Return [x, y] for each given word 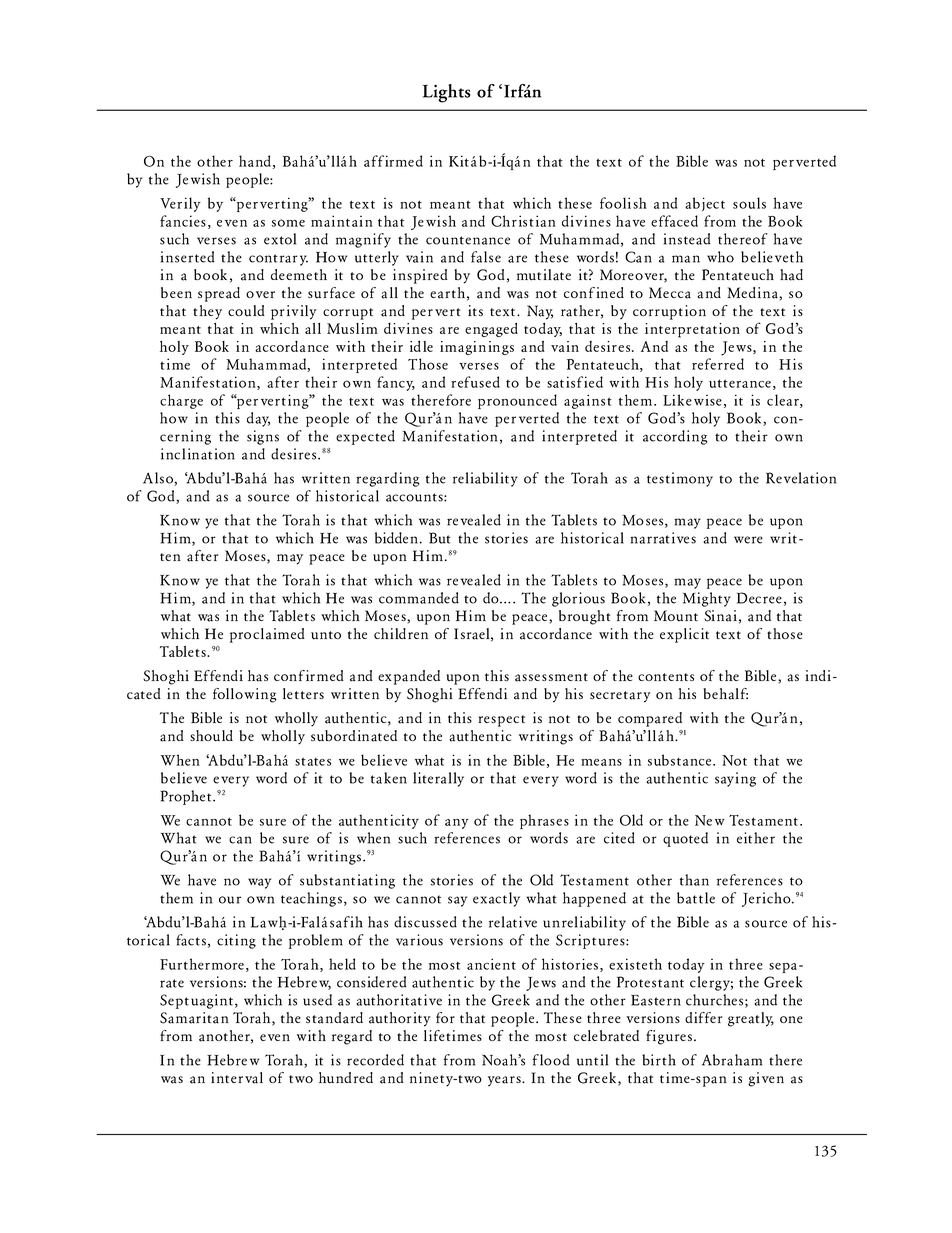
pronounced [517, 401]
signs [263, 437]
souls [749, 203]
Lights [447, 93]
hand [255, 161]
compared [650, 719]
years [505, 1081]
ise [713, 400]
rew [247, 1062]
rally [449, 779]
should [211, 736]
